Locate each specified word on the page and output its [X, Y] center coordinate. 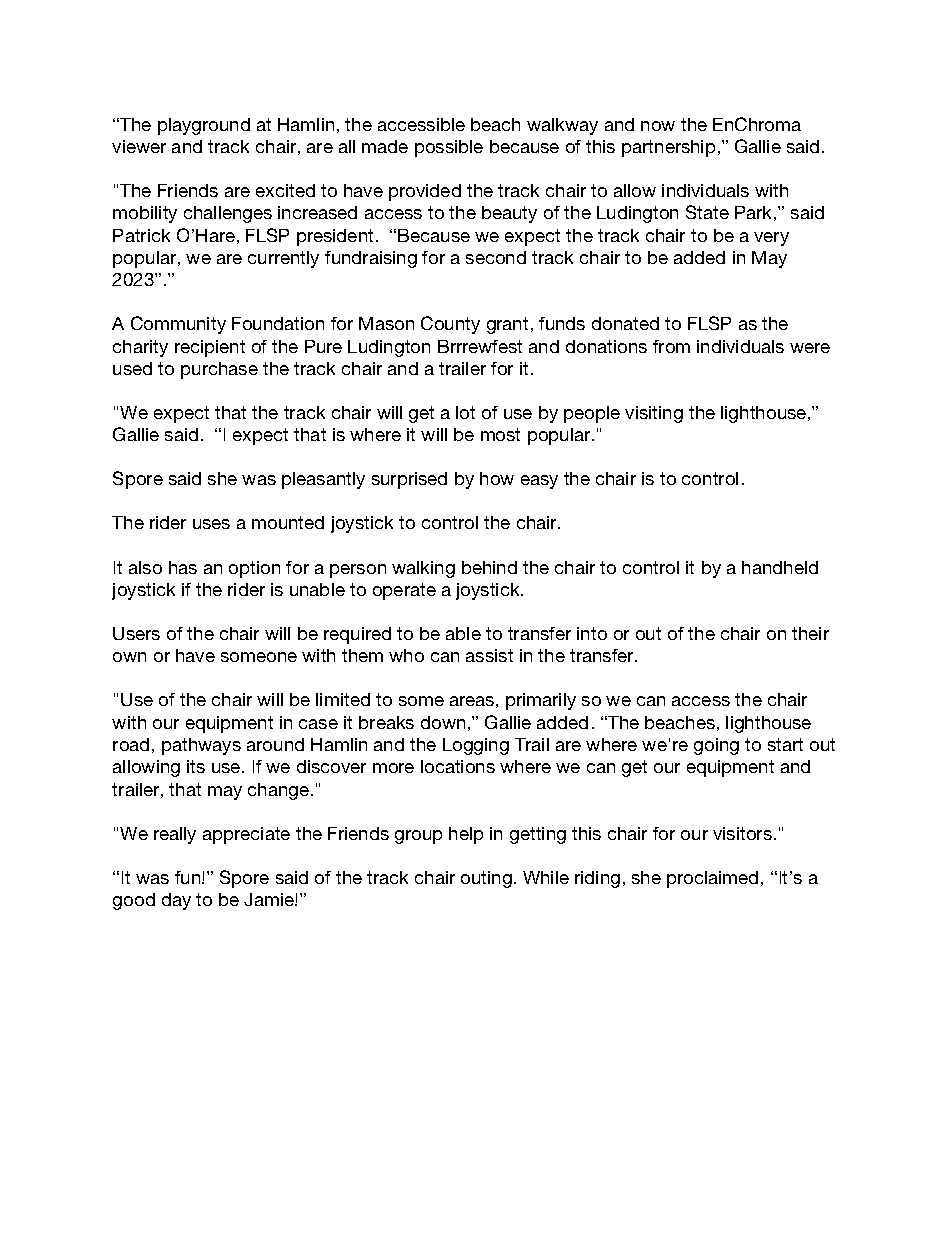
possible [449, 148]
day [176, 901]
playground [204, 126]
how [497, 478]
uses [211, 524]
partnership [668, 148]
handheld [780, 567]
